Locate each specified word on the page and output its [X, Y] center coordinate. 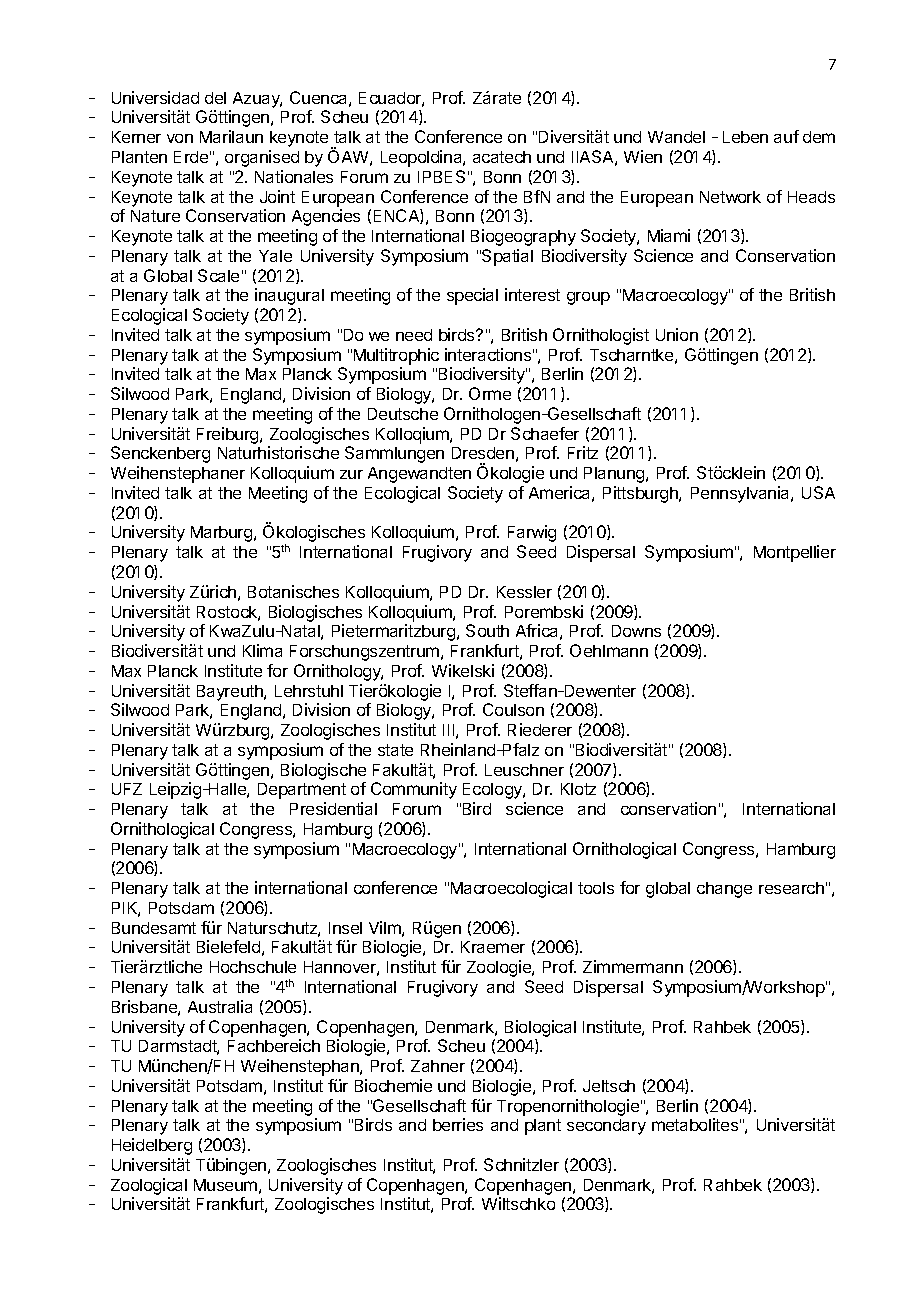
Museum [225, 1185]
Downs [636, 631]
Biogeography [523, 237]
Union [677, 334]
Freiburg [229, 435]
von [180, 138]
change [724, 890]
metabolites [695, 1124]
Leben [745, 137]
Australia [220, 1006]
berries [458, 1124]
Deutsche [403, 414]
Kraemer [493, 947]
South [487, 630]
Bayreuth [231, 693]
